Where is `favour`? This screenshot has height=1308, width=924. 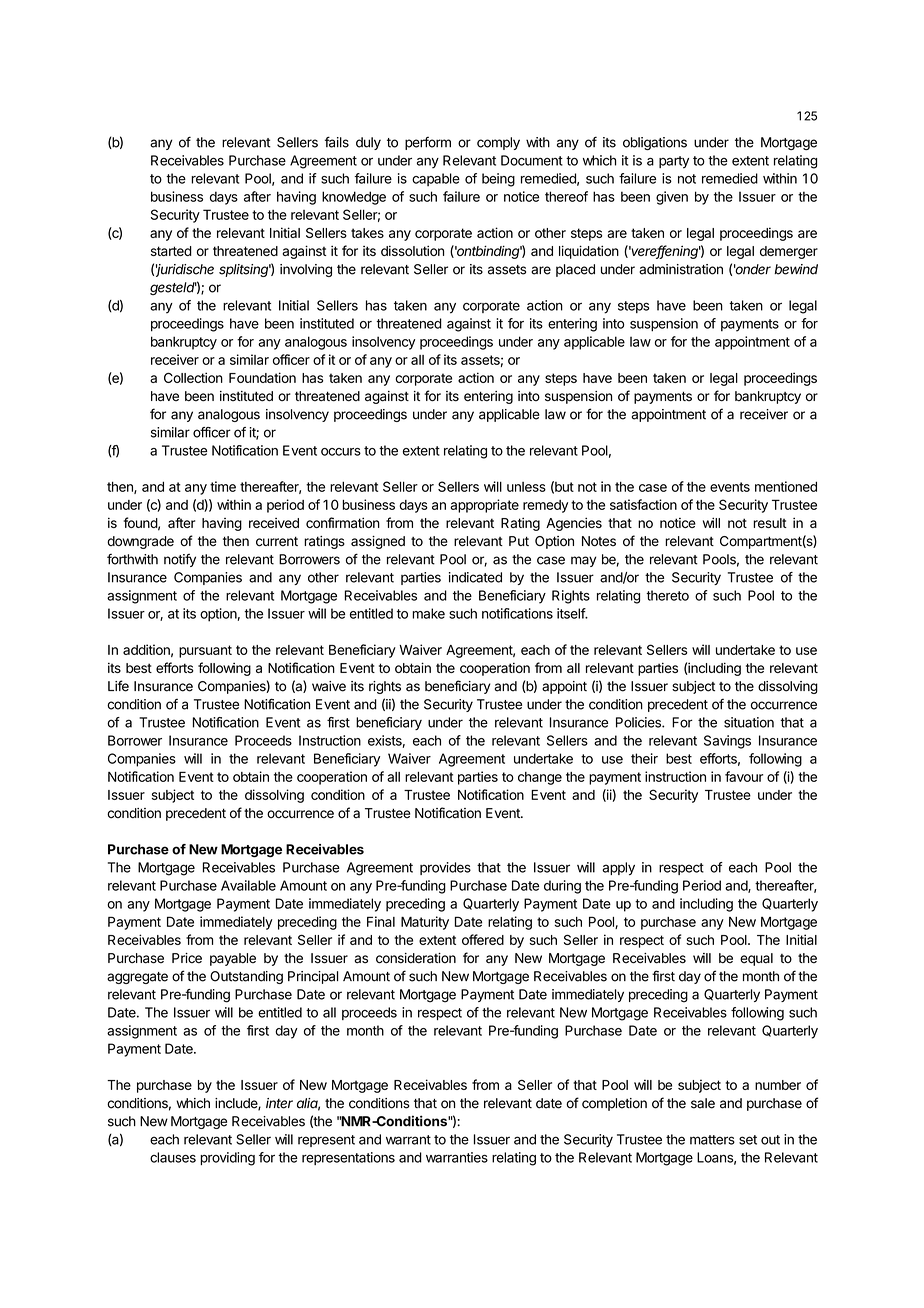 favour is located at coordinates (744, 776).
